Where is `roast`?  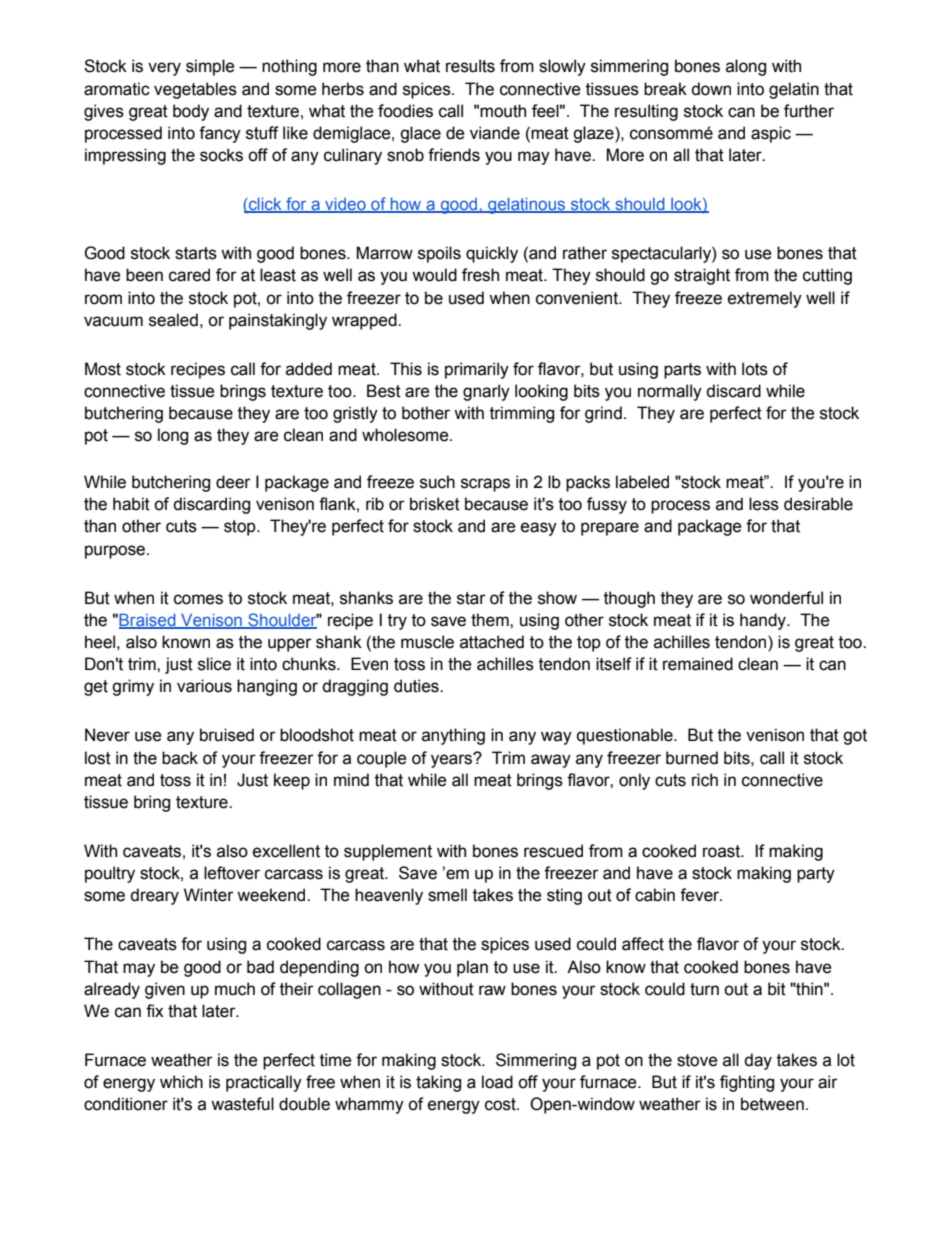
roast is located at coordinates (723, 851).
